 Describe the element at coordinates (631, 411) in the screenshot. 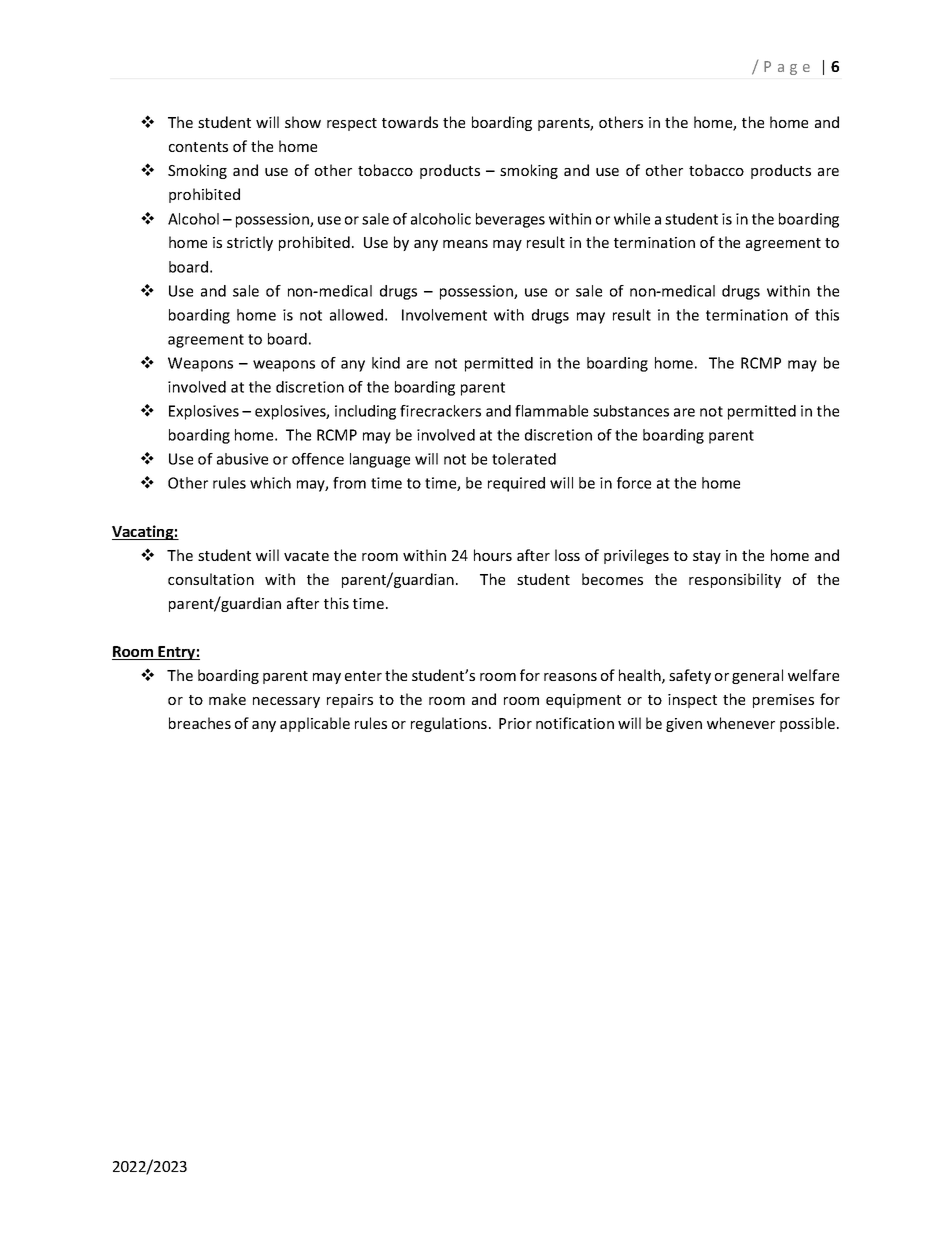

I see `substances` at that location.
